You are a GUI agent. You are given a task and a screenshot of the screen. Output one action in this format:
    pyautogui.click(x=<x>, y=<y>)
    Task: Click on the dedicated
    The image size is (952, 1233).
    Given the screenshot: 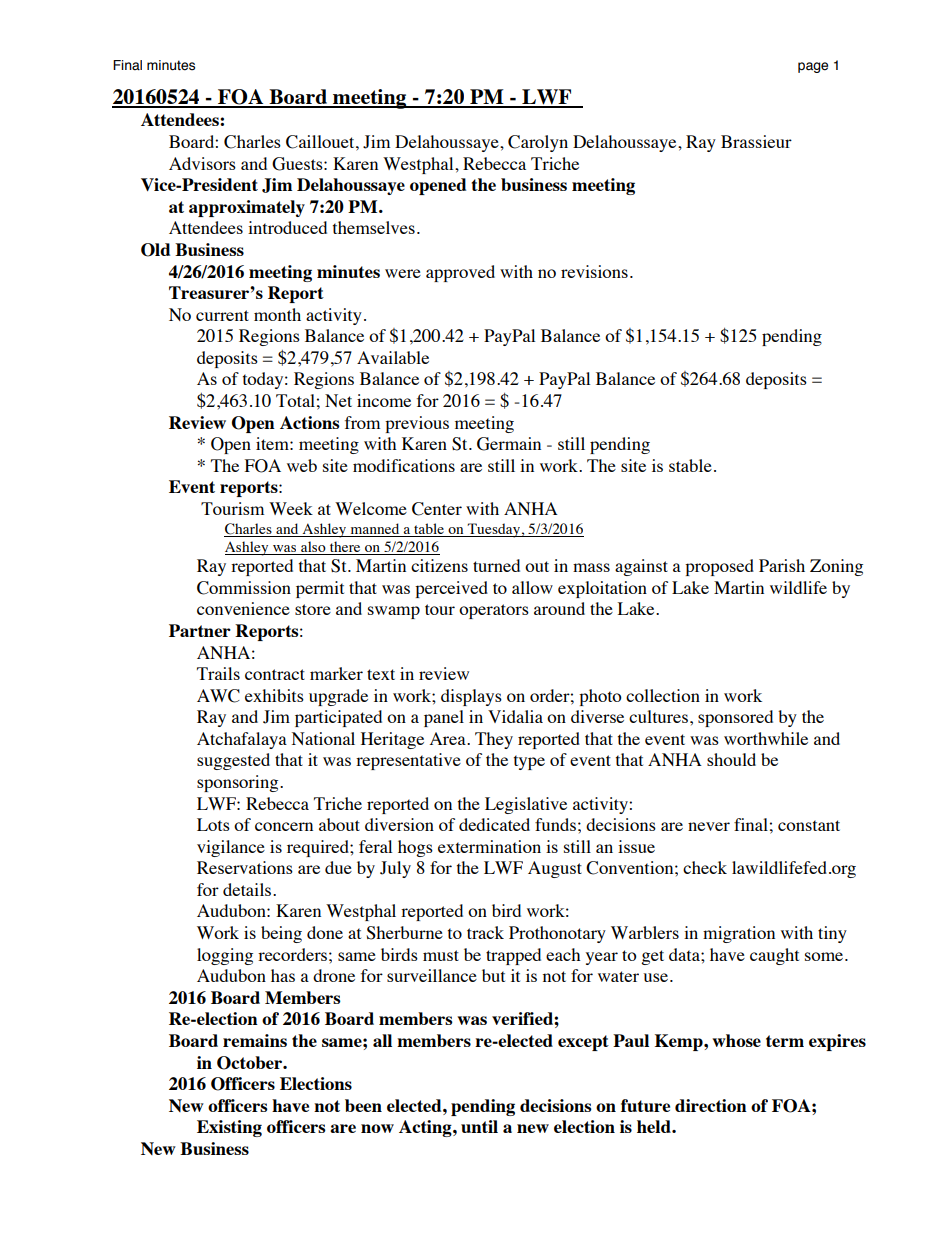 What is the action you would take?
    pyautogui.click(x=494, y=824)
